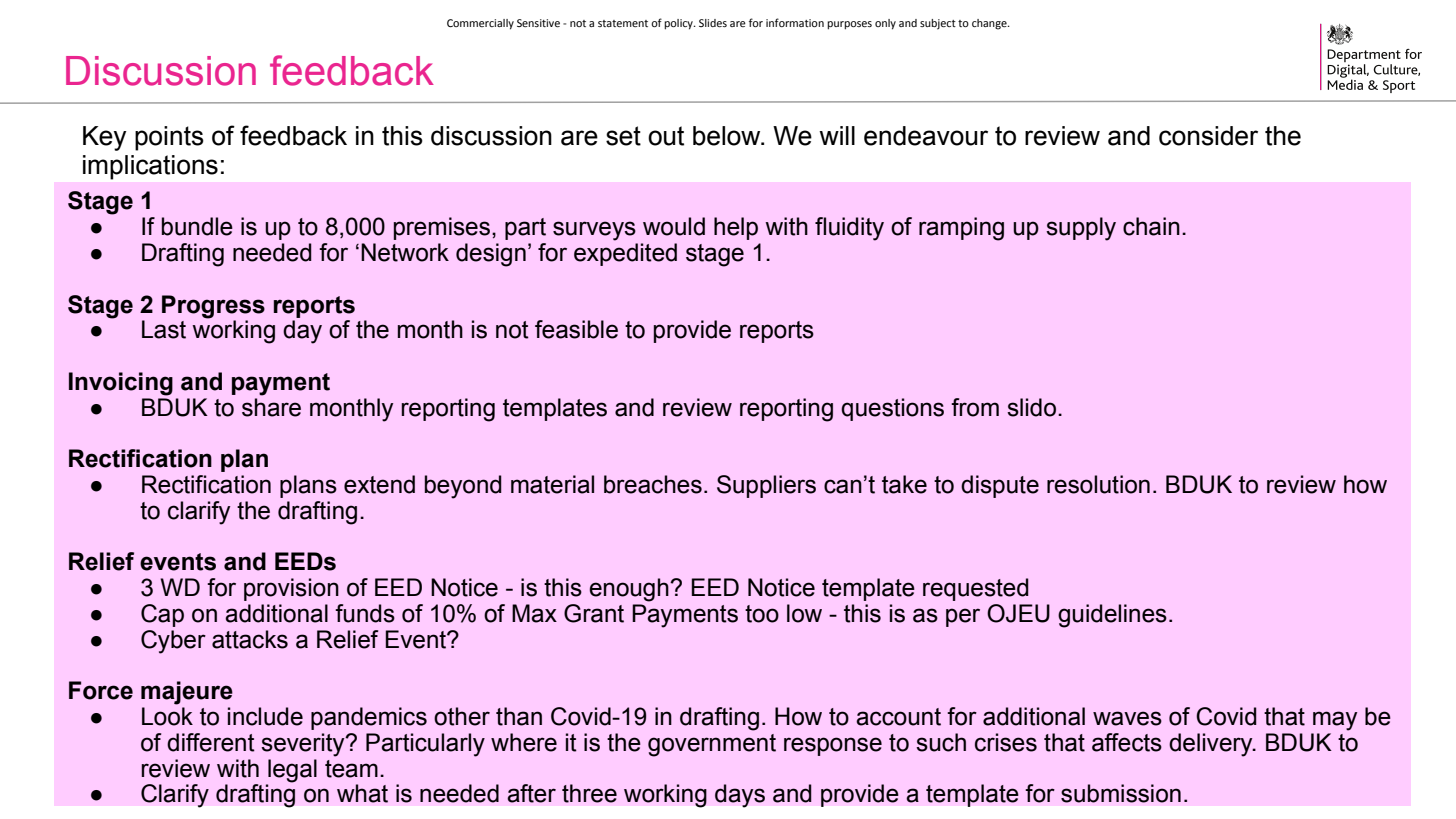  What do you see at coordinates (713, 23) in the screenshot?
I see `Slides` at bounding box center [713, 23].
